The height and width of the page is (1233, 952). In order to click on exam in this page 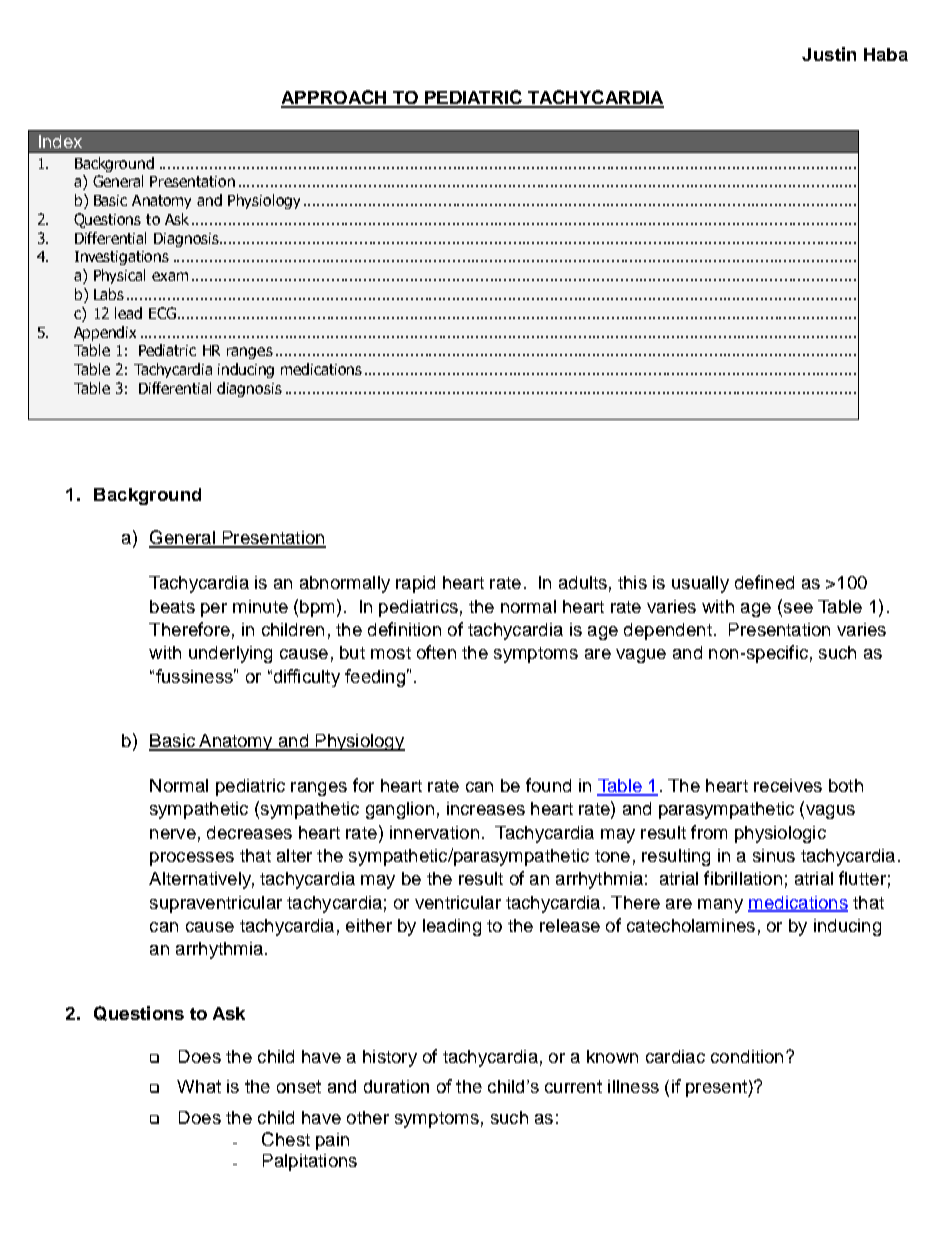, I will do `click(170, 276)`.
